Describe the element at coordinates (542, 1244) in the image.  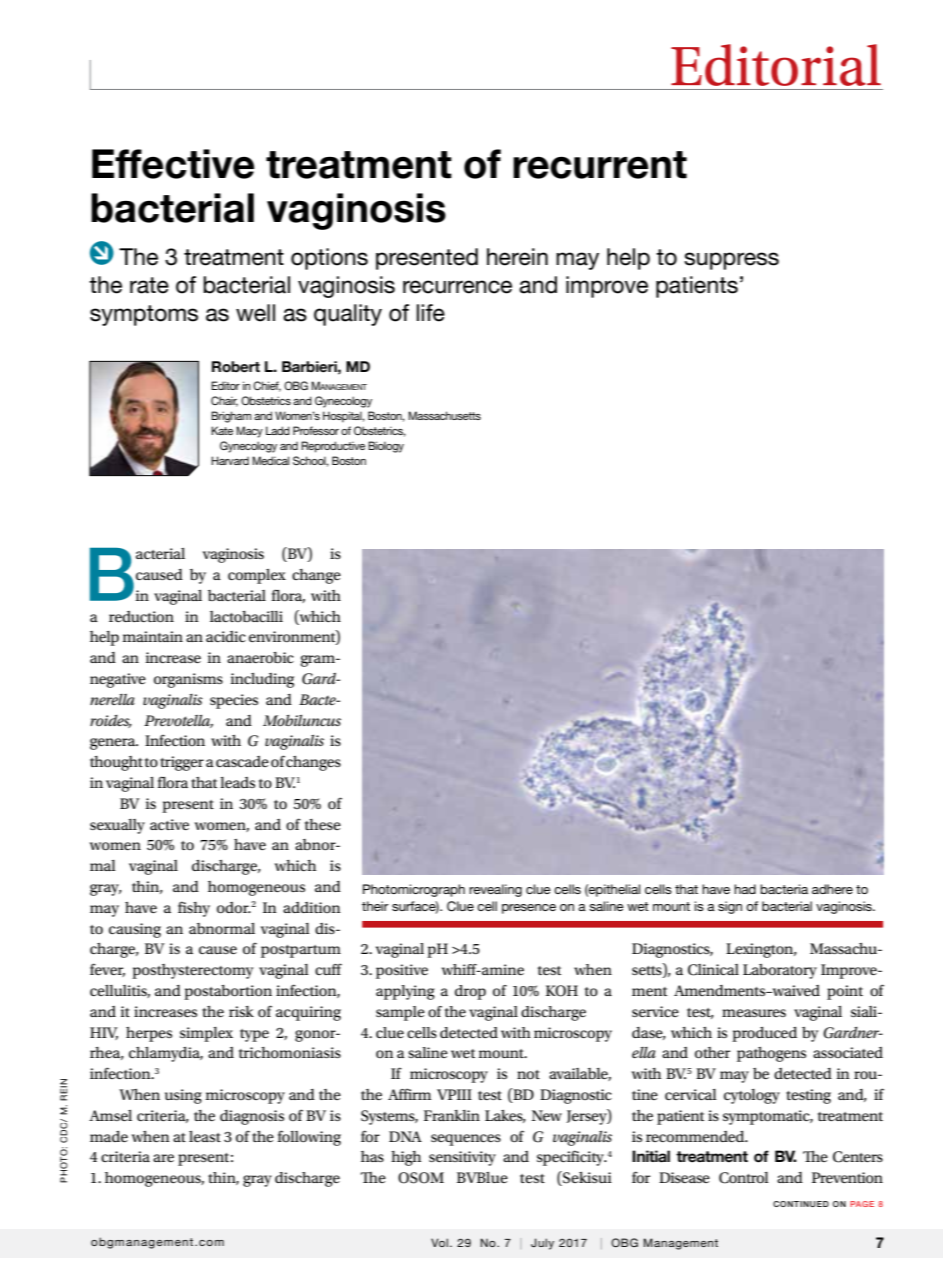
I see `July` at that location.
